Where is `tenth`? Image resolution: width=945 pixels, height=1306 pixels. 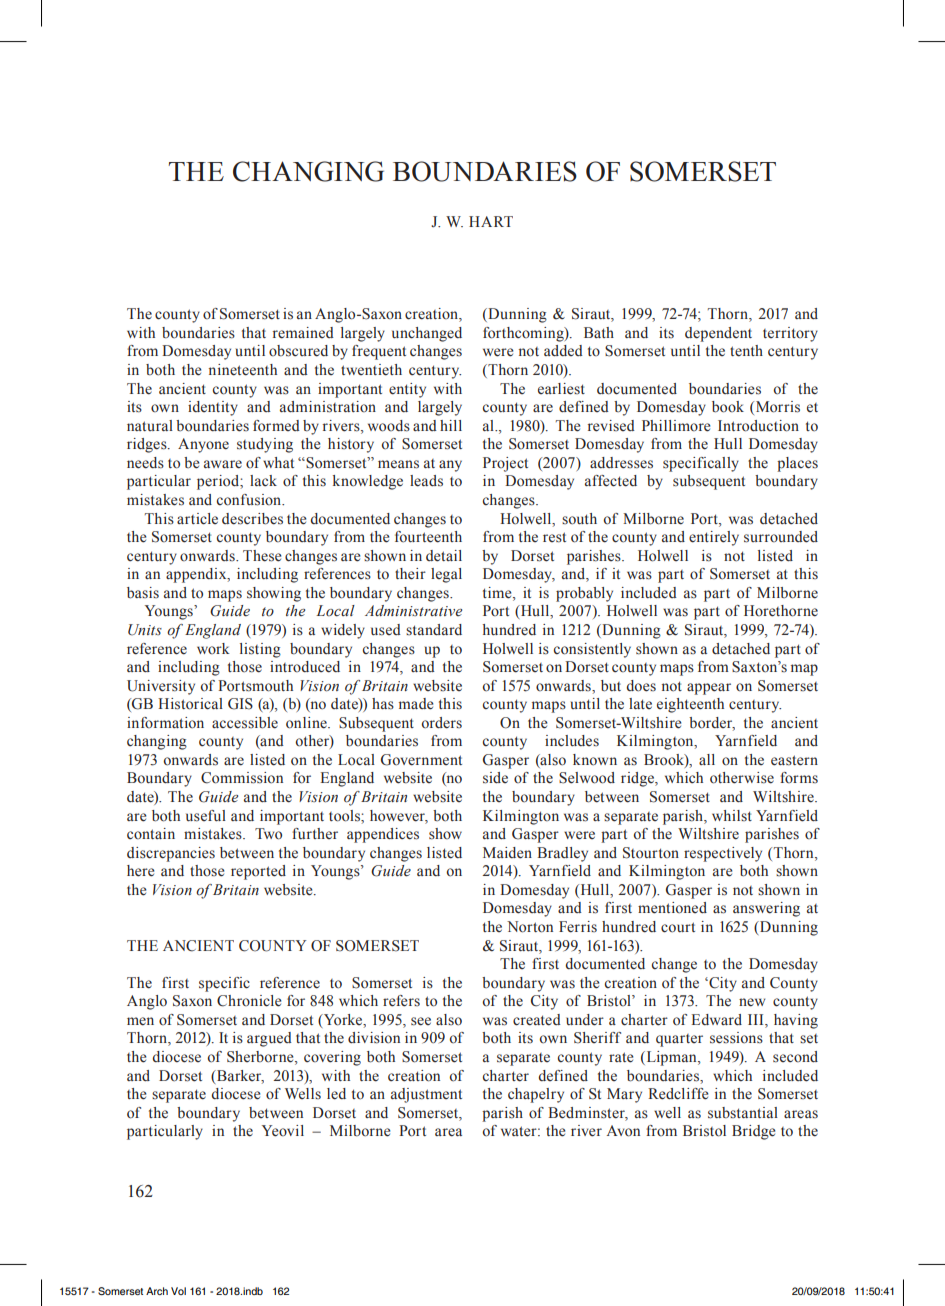
tenth is located at coordinates (746, 351).
